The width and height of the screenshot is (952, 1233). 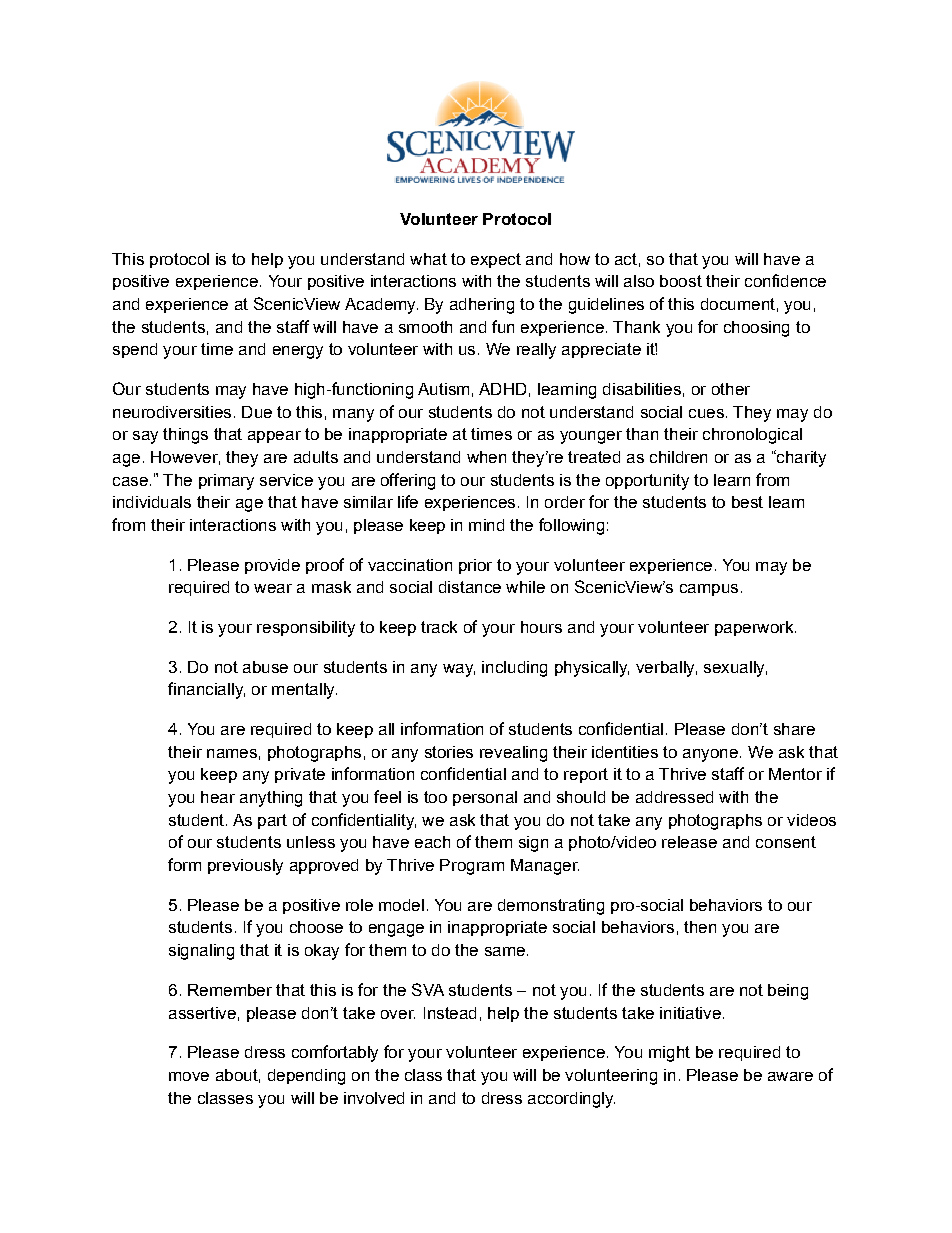 What do you see at coordinates (738, 304) in the screenshot?
I see `document` at bounding box center [738, 304].
